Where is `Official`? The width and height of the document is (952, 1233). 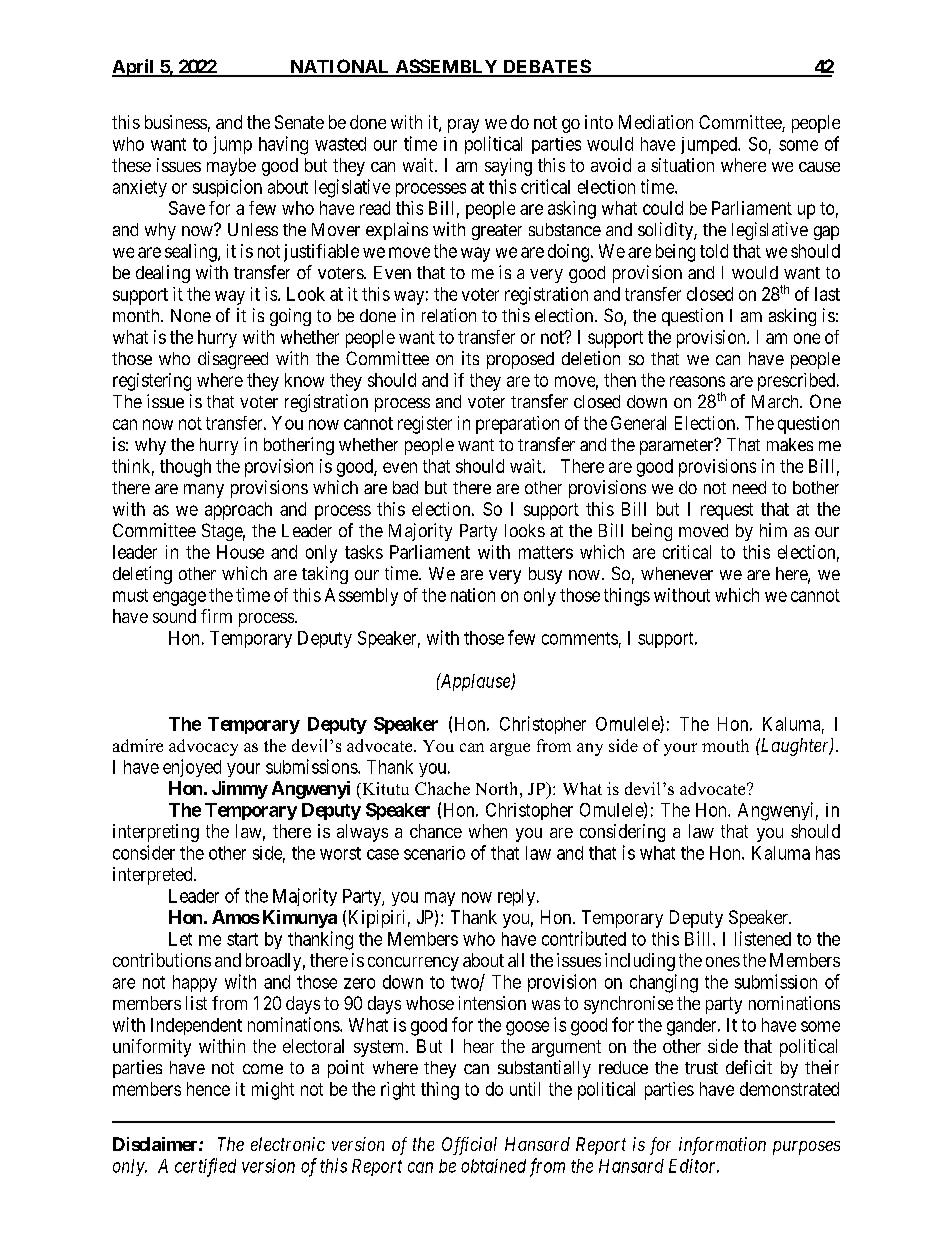 Official is located at coordinates (469, 1146).
